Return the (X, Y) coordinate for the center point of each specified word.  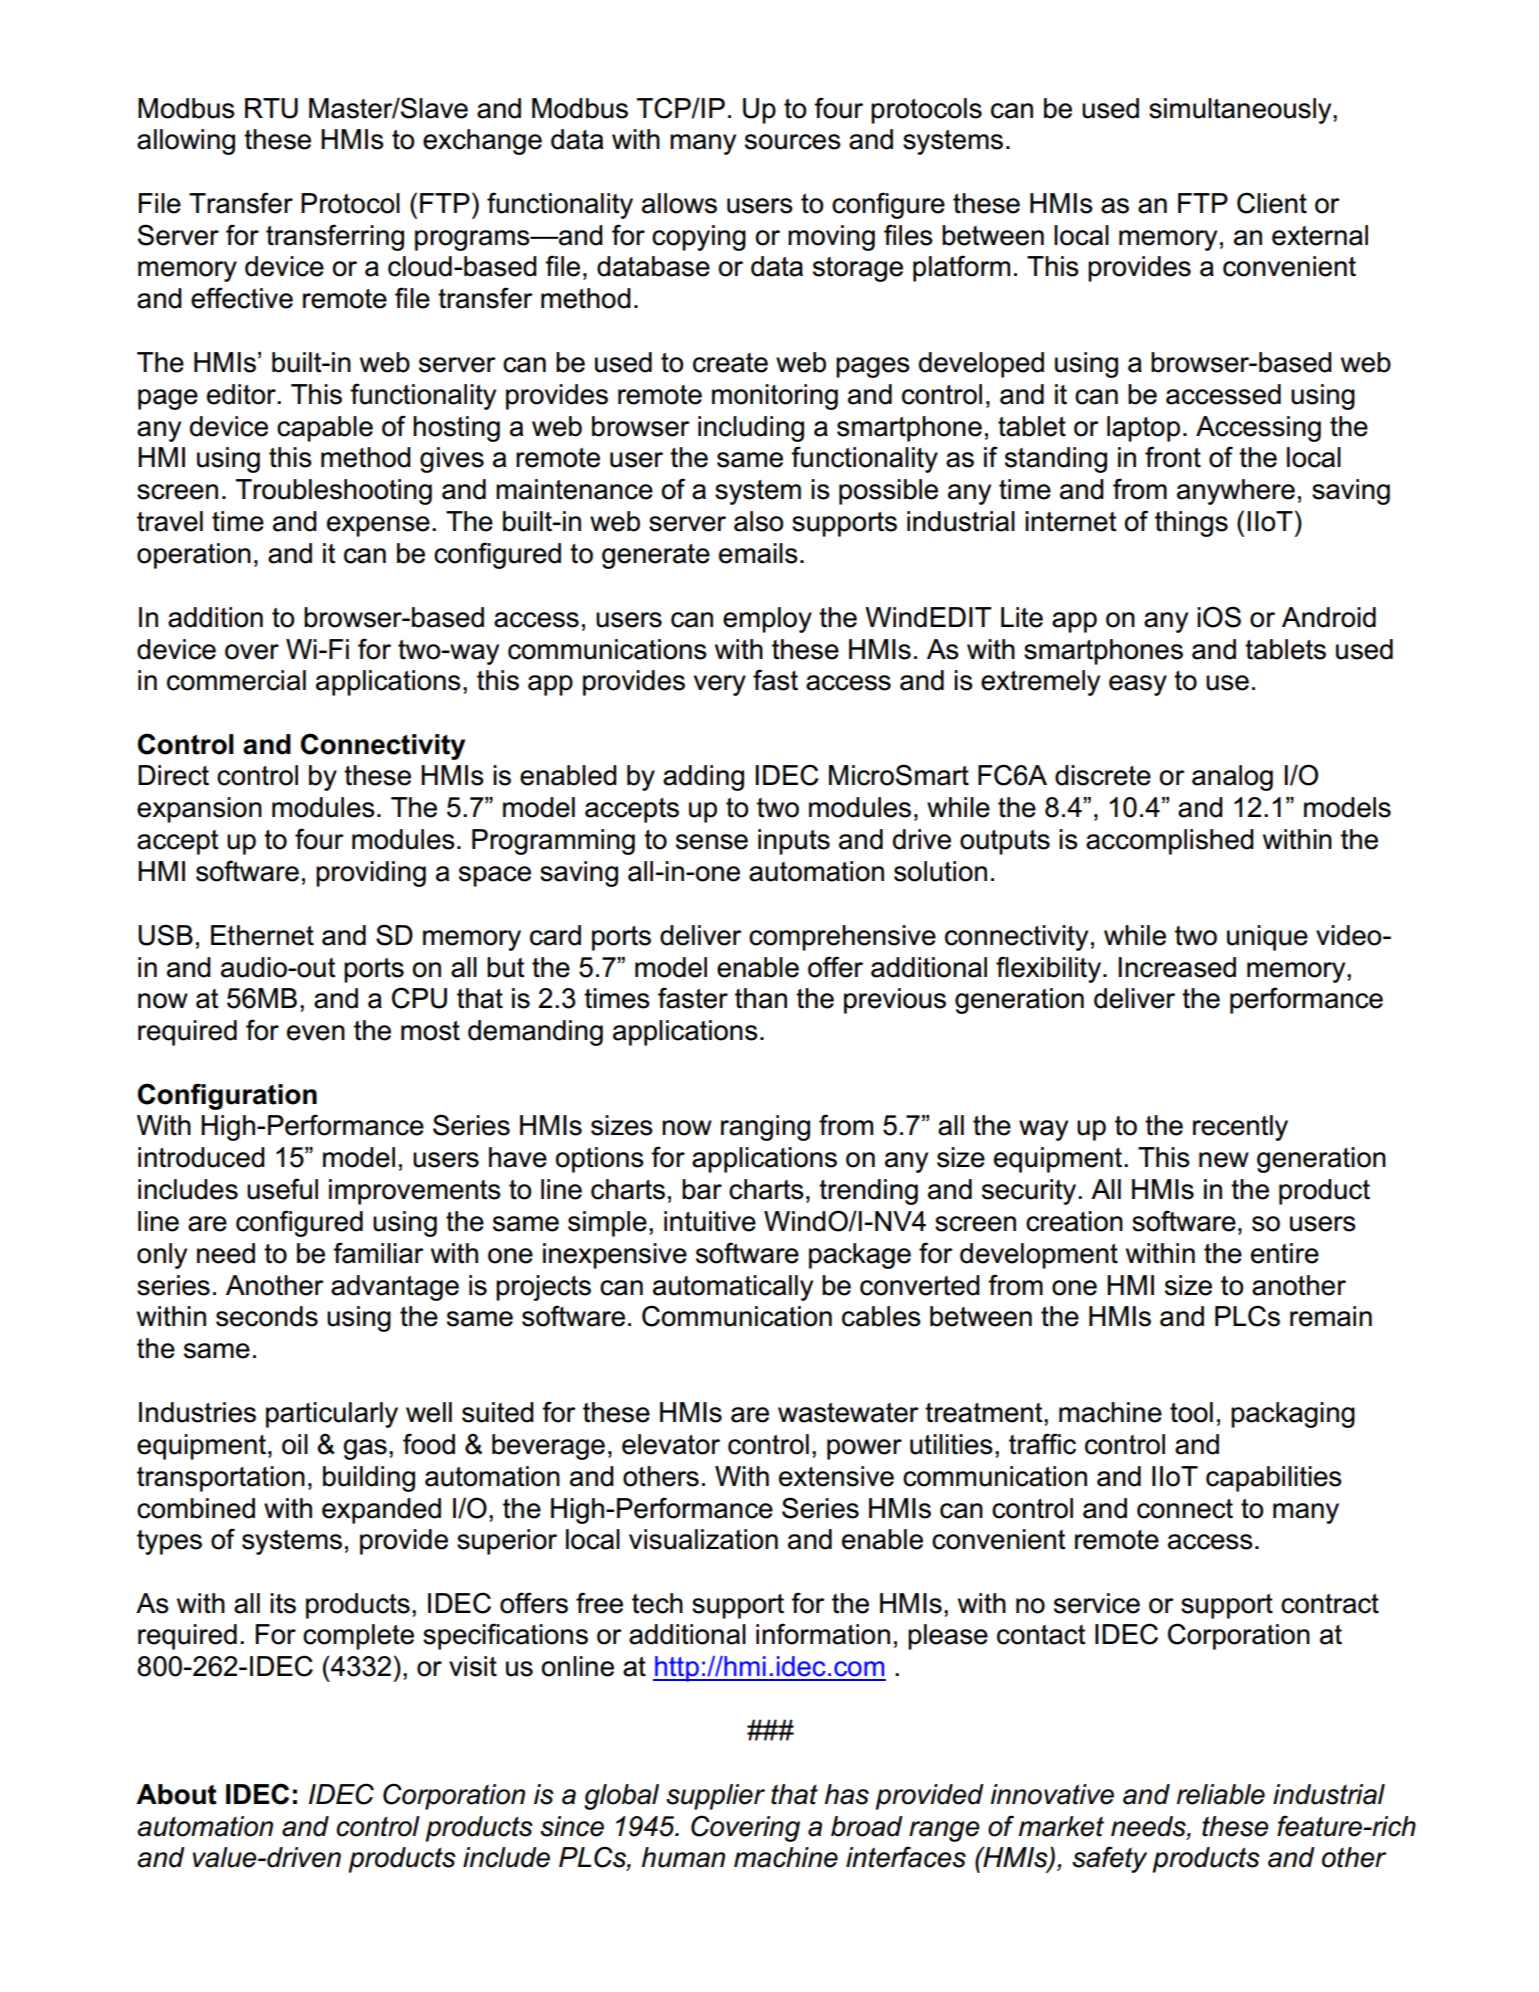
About (176, 1794)
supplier (715, 1797)
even (316, 1033)
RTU (271, 108)
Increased (1177, 967)
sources (793, 142)
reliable (1221, 1794)
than (761, 998)
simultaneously (1241, 111)
